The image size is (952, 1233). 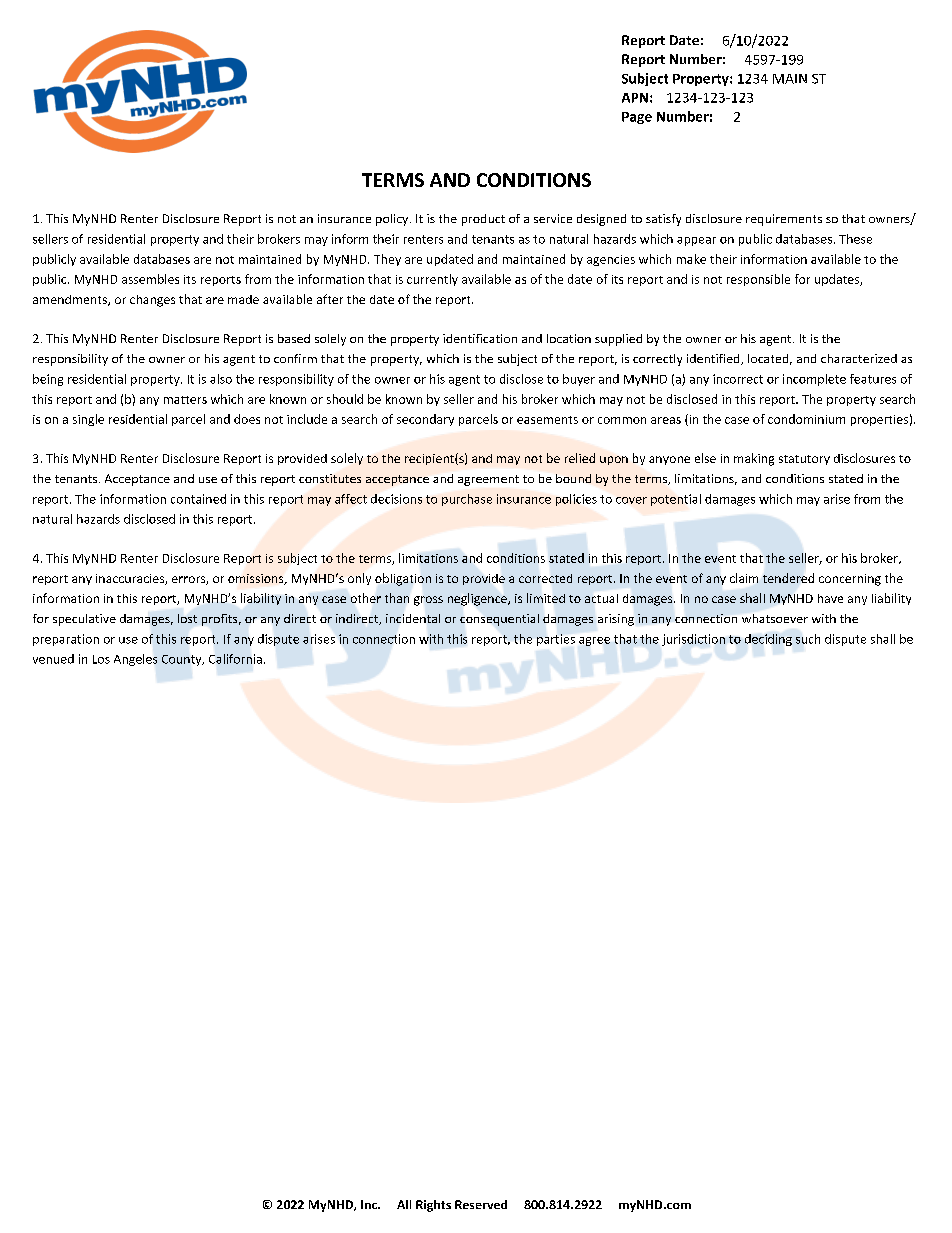 I want to click on Reserved, so click(x=481, y=1204).
